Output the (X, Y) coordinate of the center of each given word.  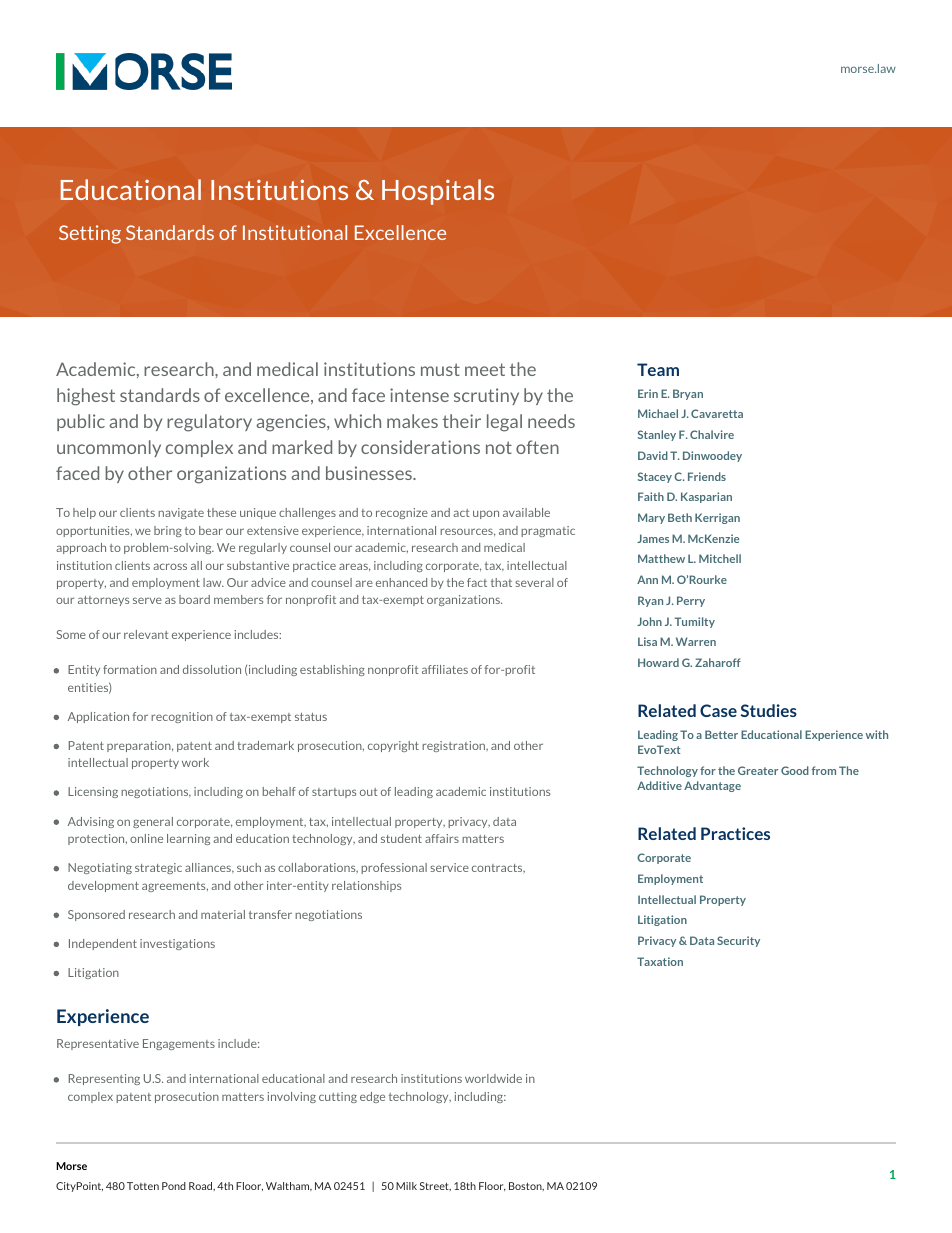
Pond (174, 1186)
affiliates (445, 669)
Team (658, 369)
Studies (769, 710)
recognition (182, 717)
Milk (406, 1186)
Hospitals (438, 192)
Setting (90, 234)
